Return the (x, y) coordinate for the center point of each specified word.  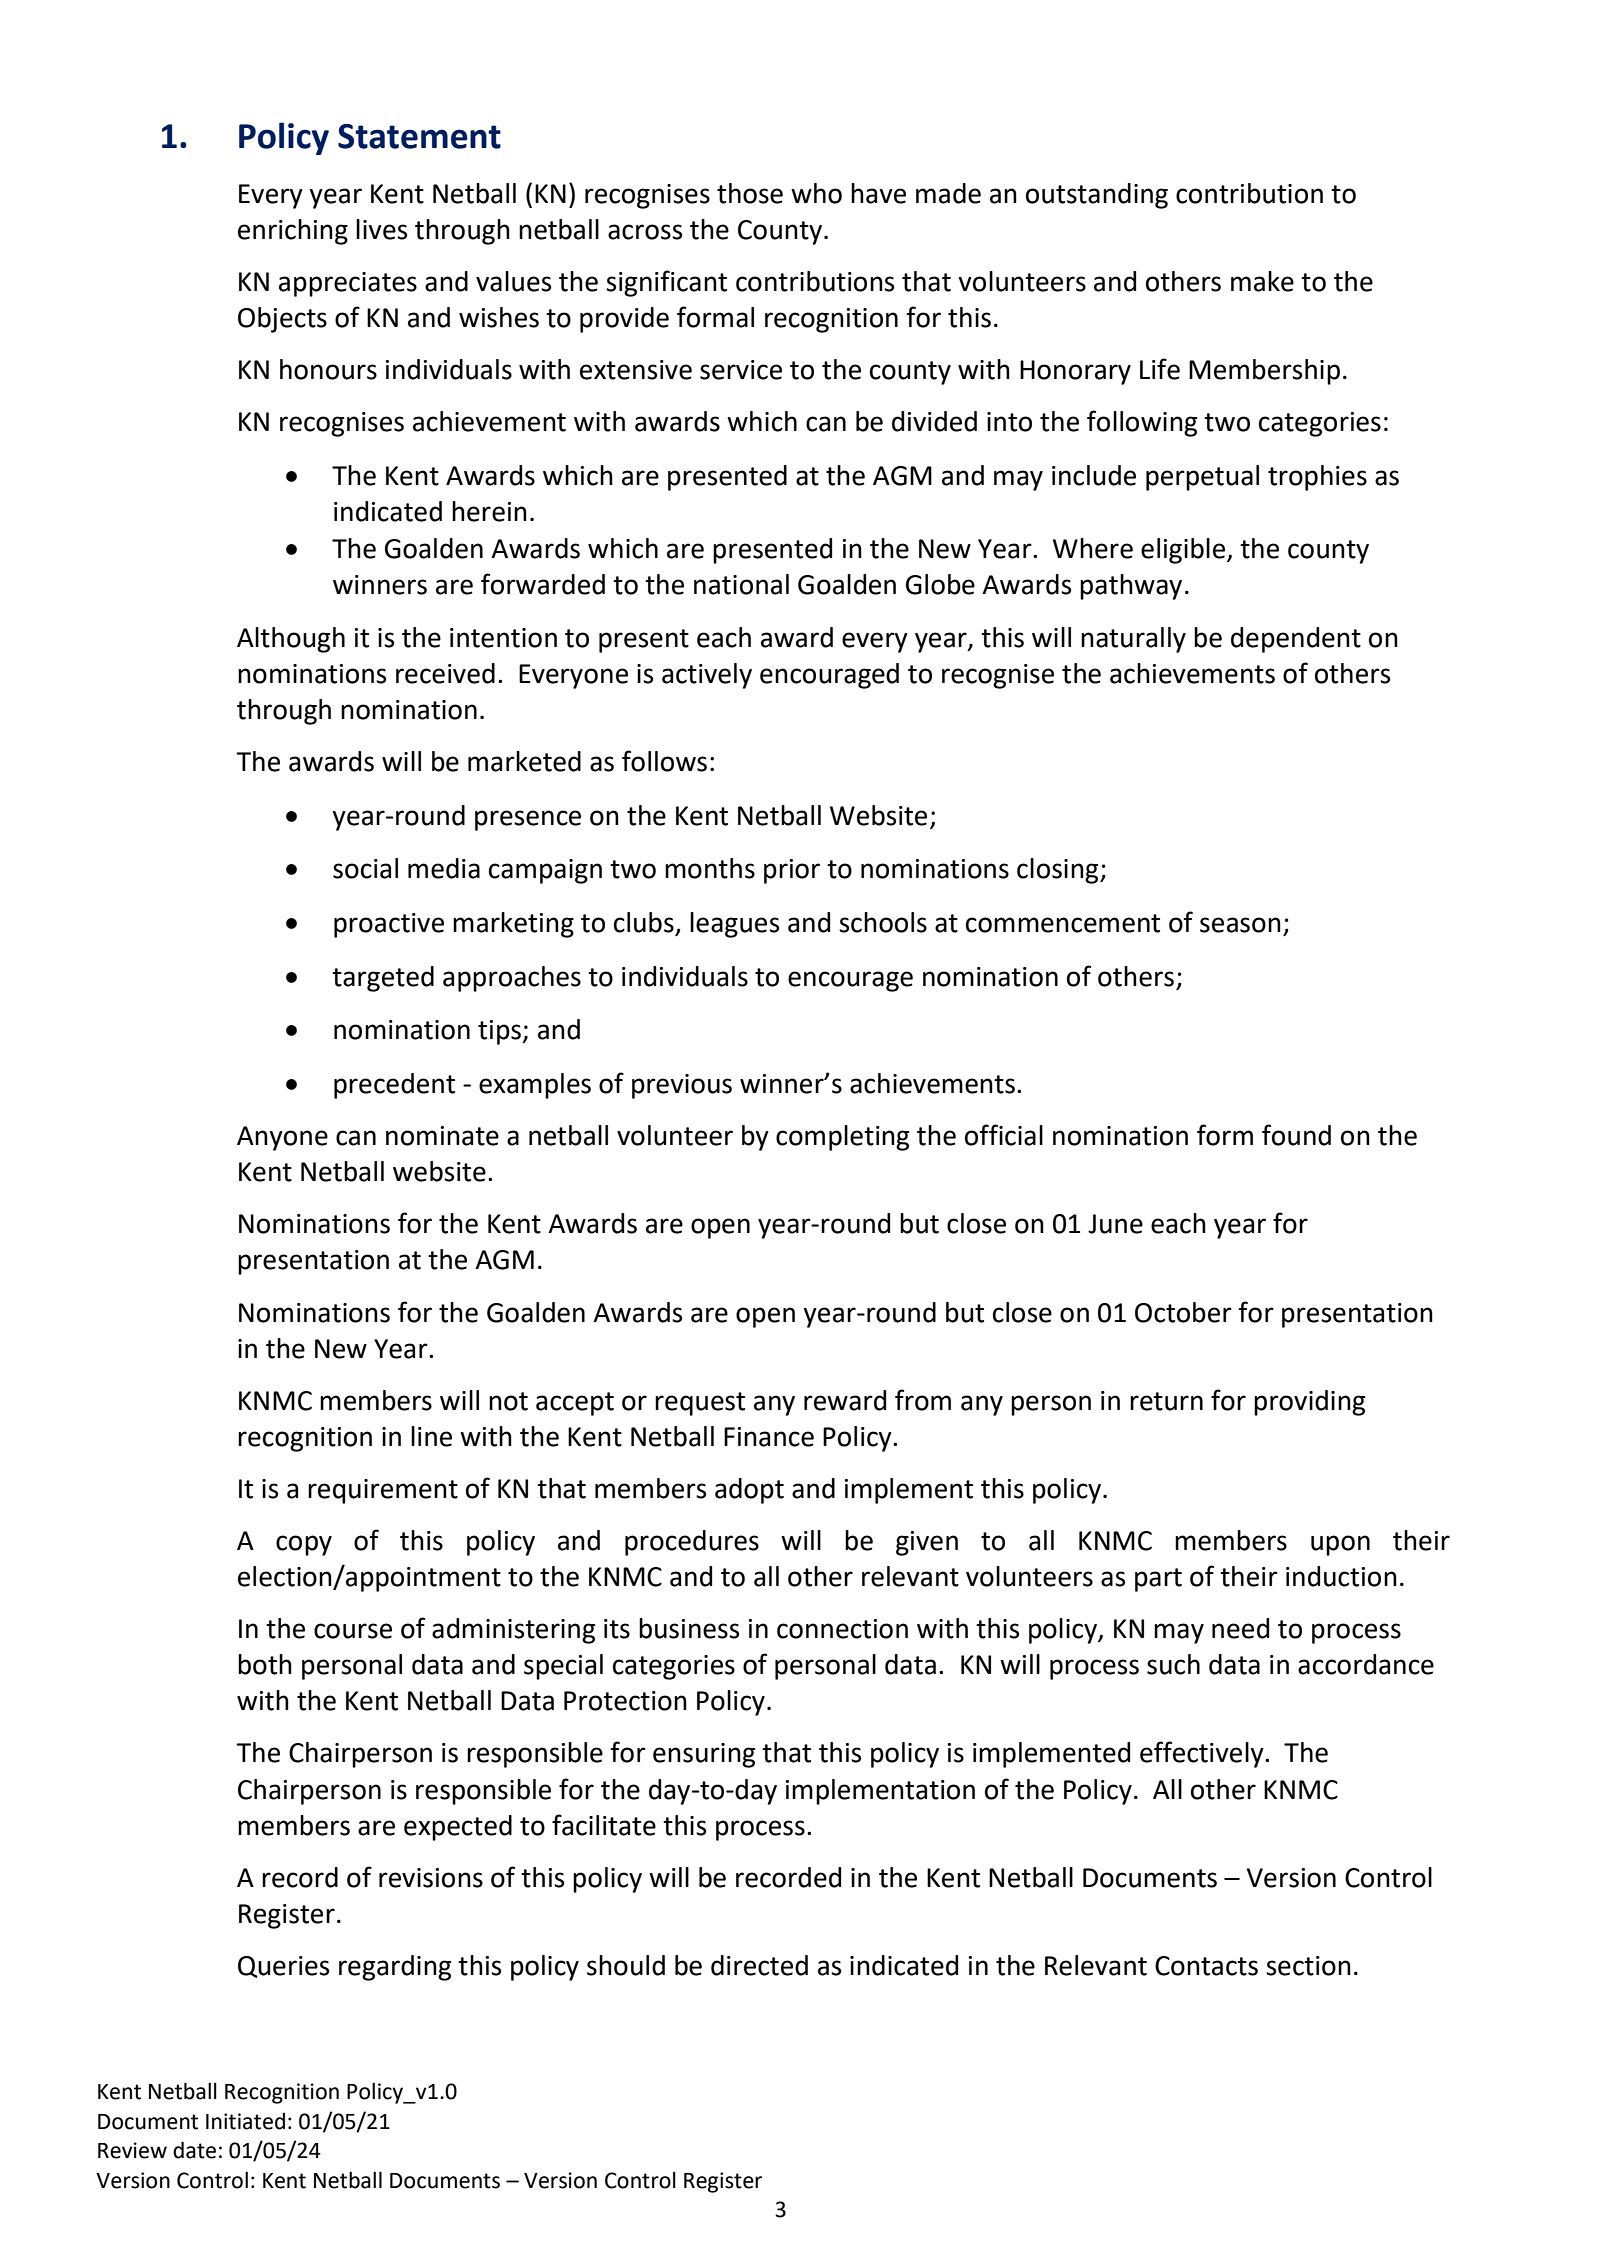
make (1262, 281)
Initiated (245, 2121)
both (265, 1664)
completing (842, 1138)
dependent (1296, 640)
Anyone (282, 1138)
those (750, 193)
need (1240, 1628)
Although (291, 640)
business (689, 1628)
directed (759, 1965)
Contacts (1206, 1966)
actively (707, 676)
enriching (293, 232)
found (1296, 1135)
